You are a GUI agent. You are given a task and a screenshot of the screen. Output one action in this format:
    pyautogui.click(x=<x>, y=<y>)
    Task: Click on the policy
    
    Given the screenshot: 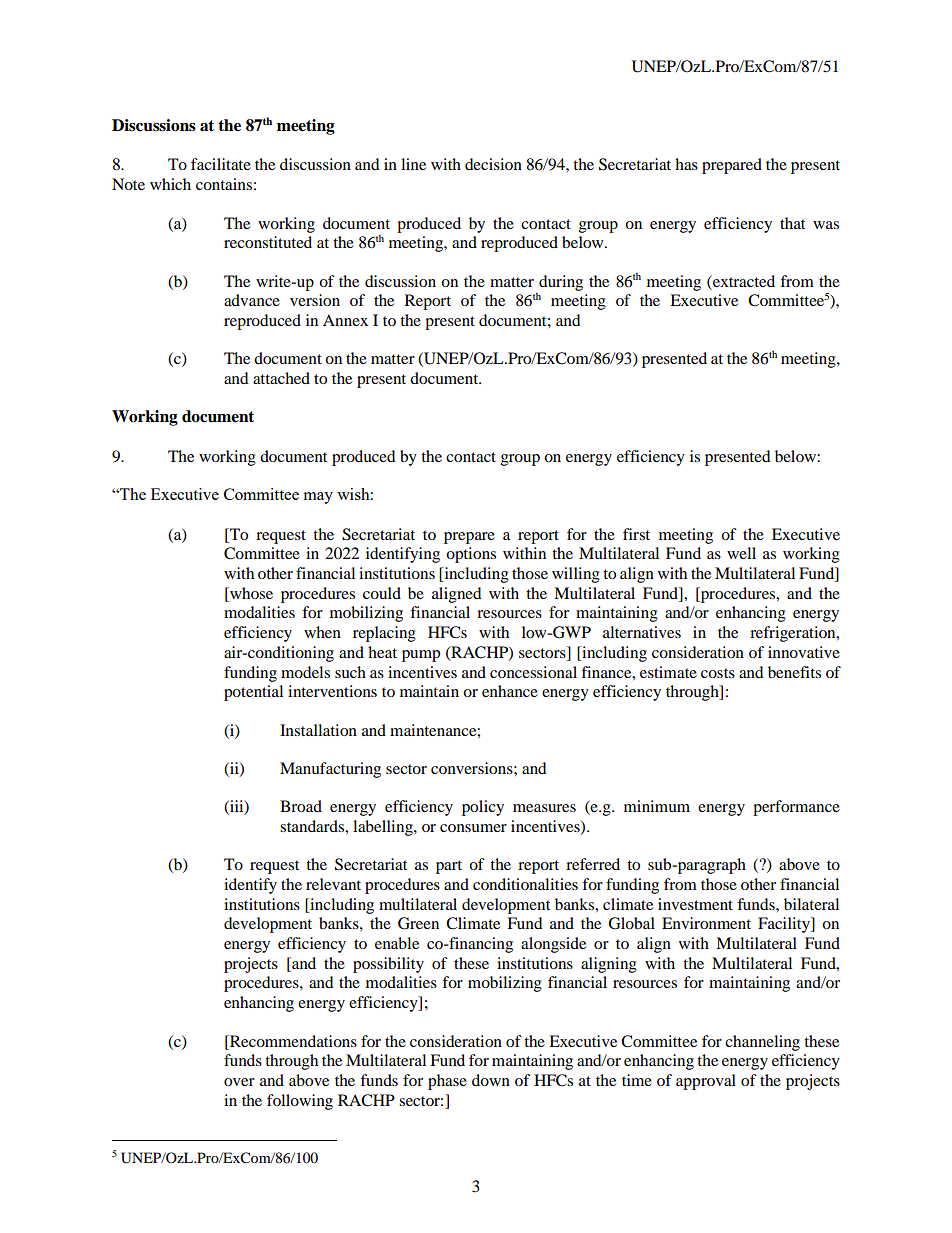 What is the action you would take?
    pyautogui.click(x=483, y=808)
